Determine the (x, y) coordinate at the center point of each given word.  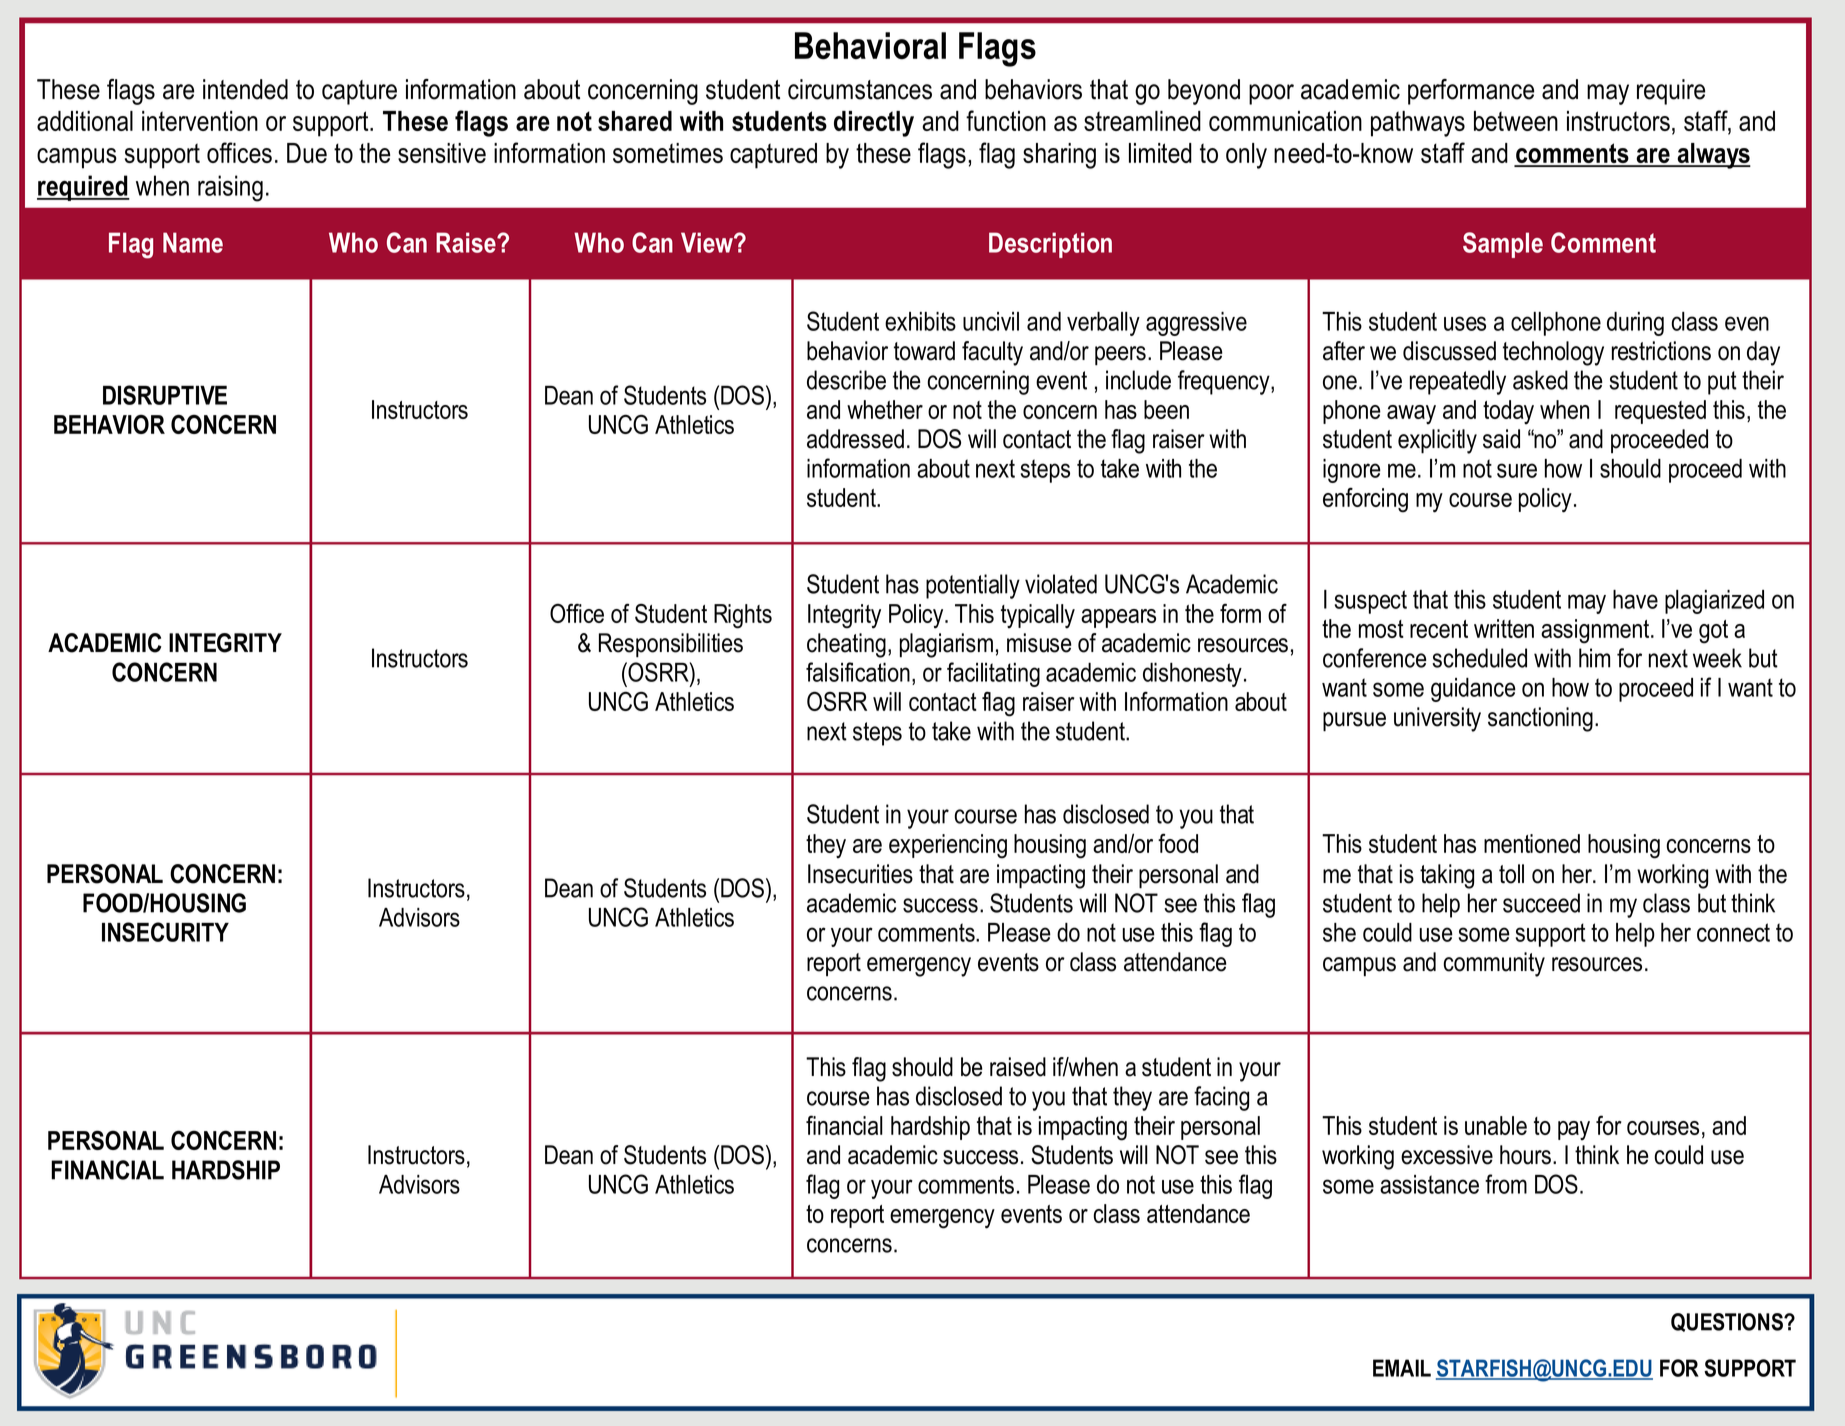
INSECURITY (165, 932)
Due (307, 153)
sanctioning (1540, 719)
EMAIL (1402, 1368)
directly (874, 124)
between (1516, 121)
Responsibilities (671, 645)
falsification (858, 672)
